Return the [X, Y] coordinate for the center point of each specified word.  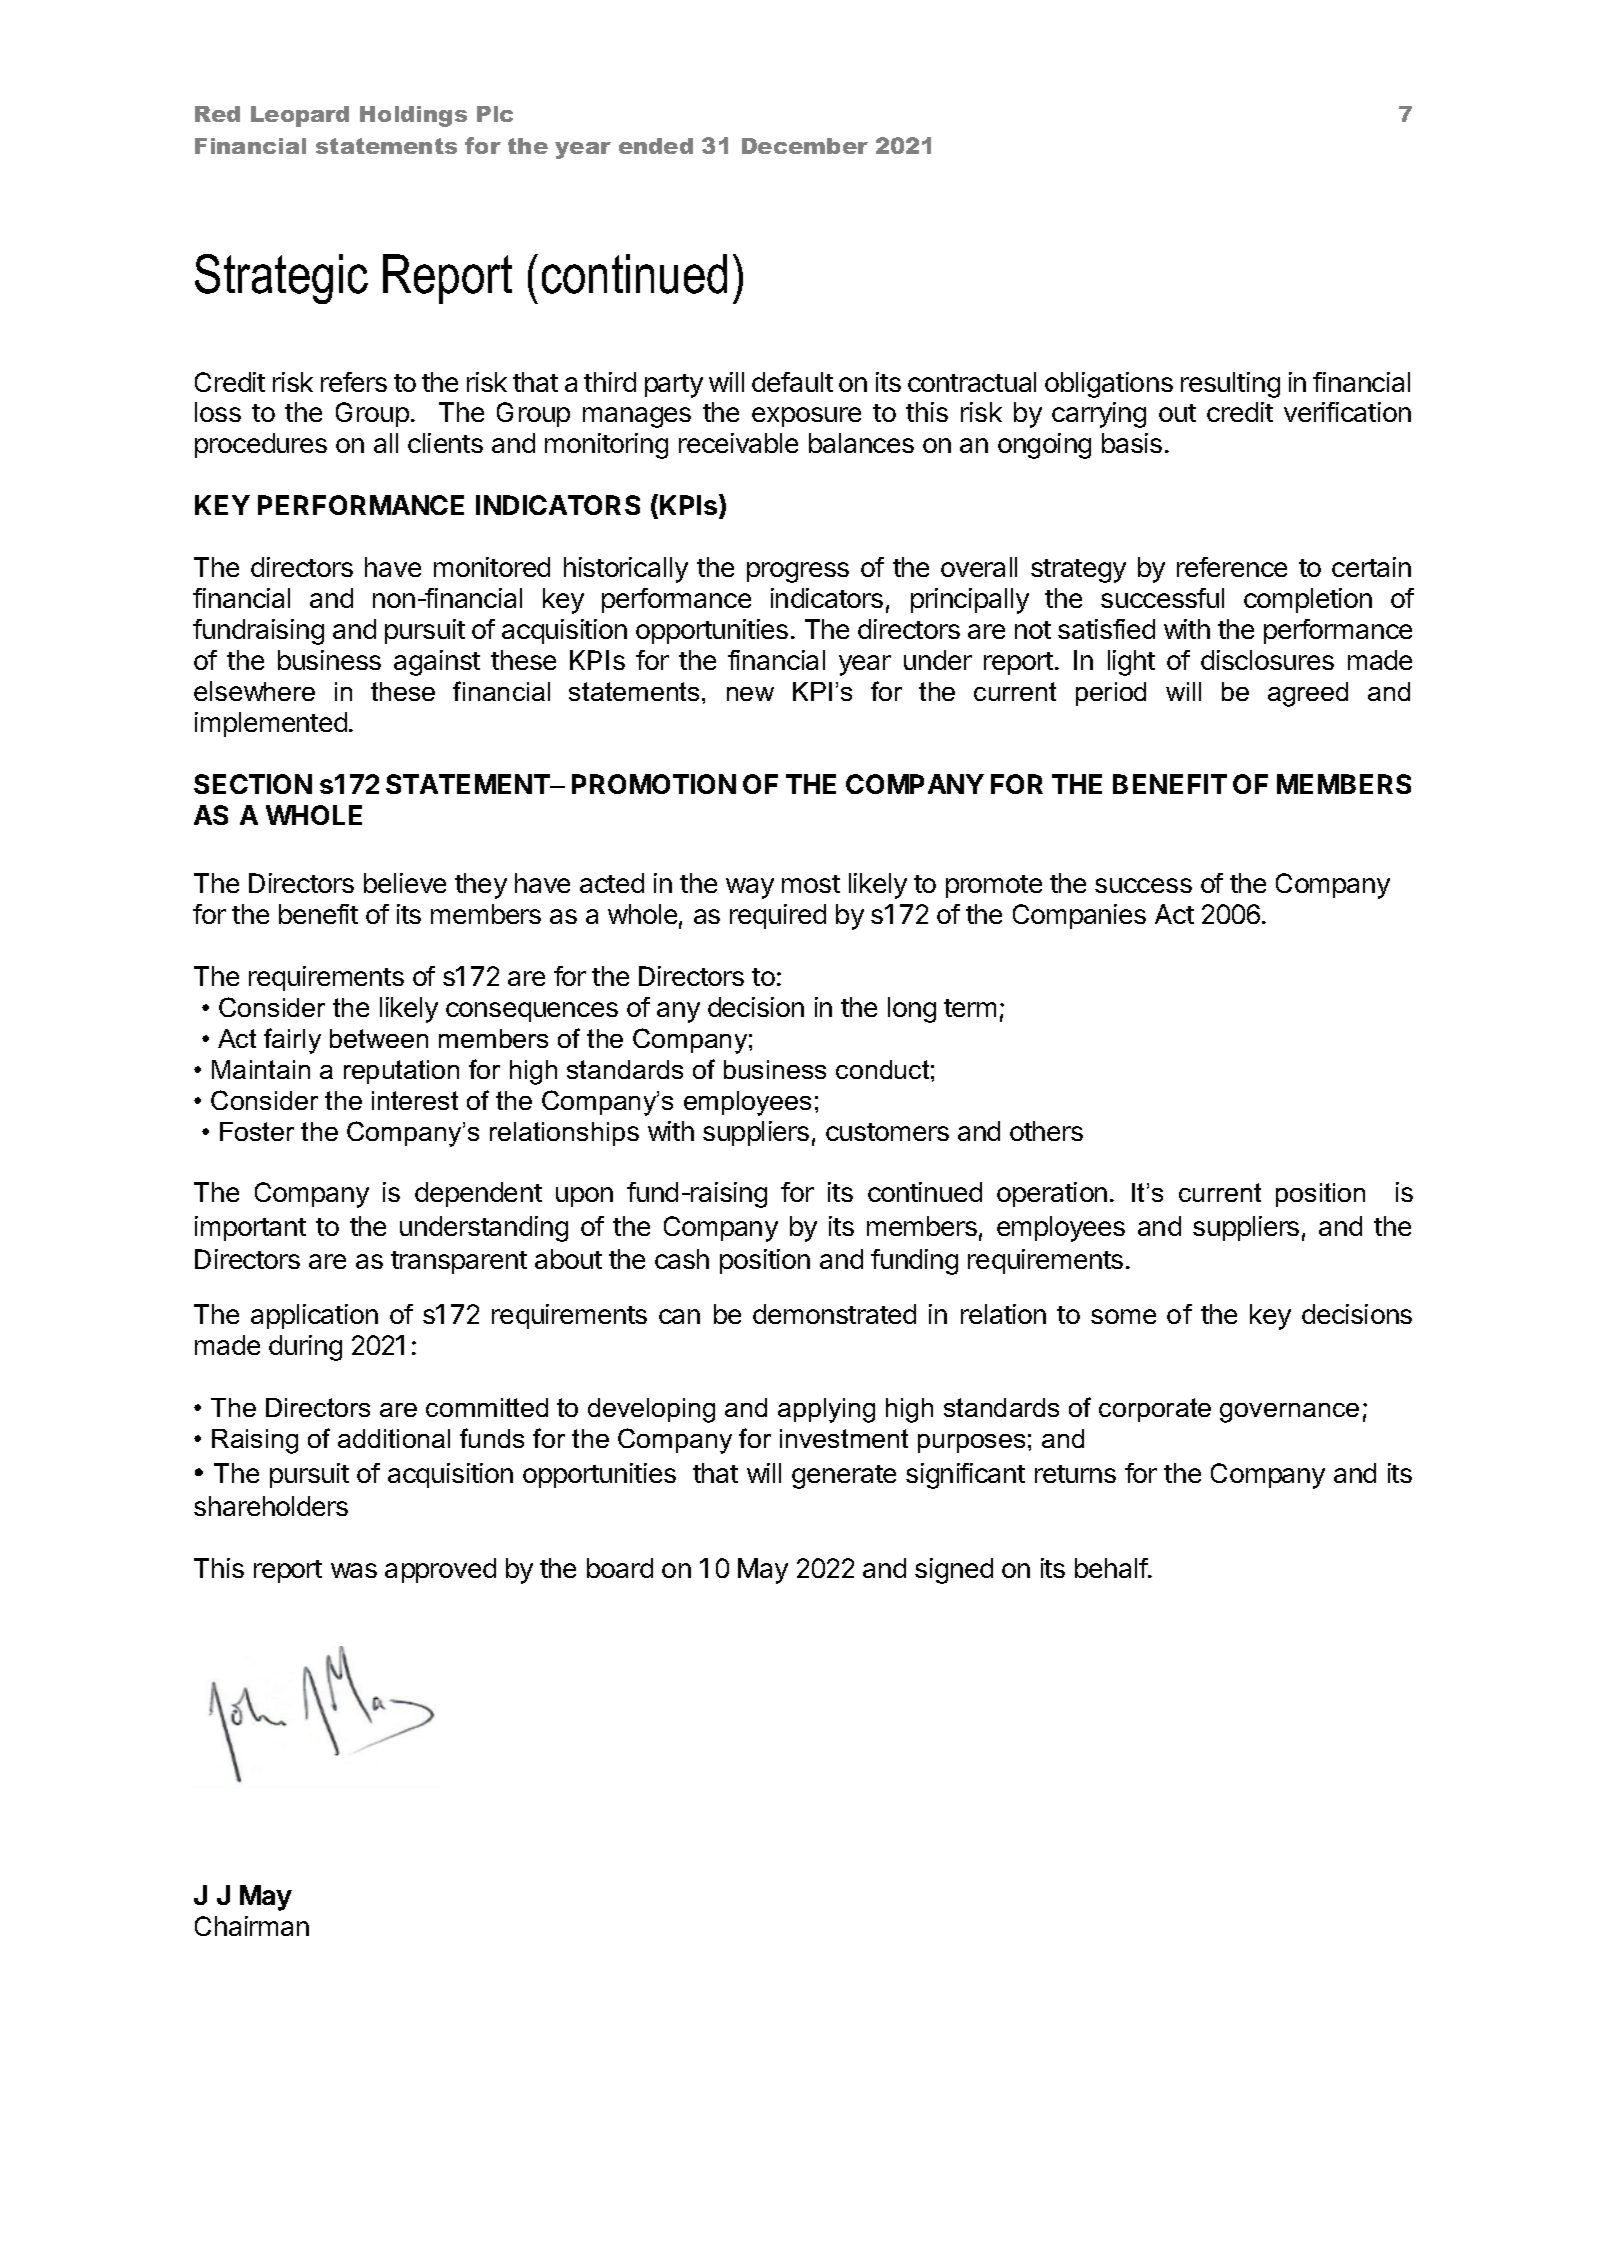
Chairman [252, 1926]
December [805, 146]
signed [954, 1571]
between [379, 1038]
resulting [1230, 385]
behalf [1112, 1568]
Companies [1079, 916]
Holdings [413, 116]
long [912, 1010]
